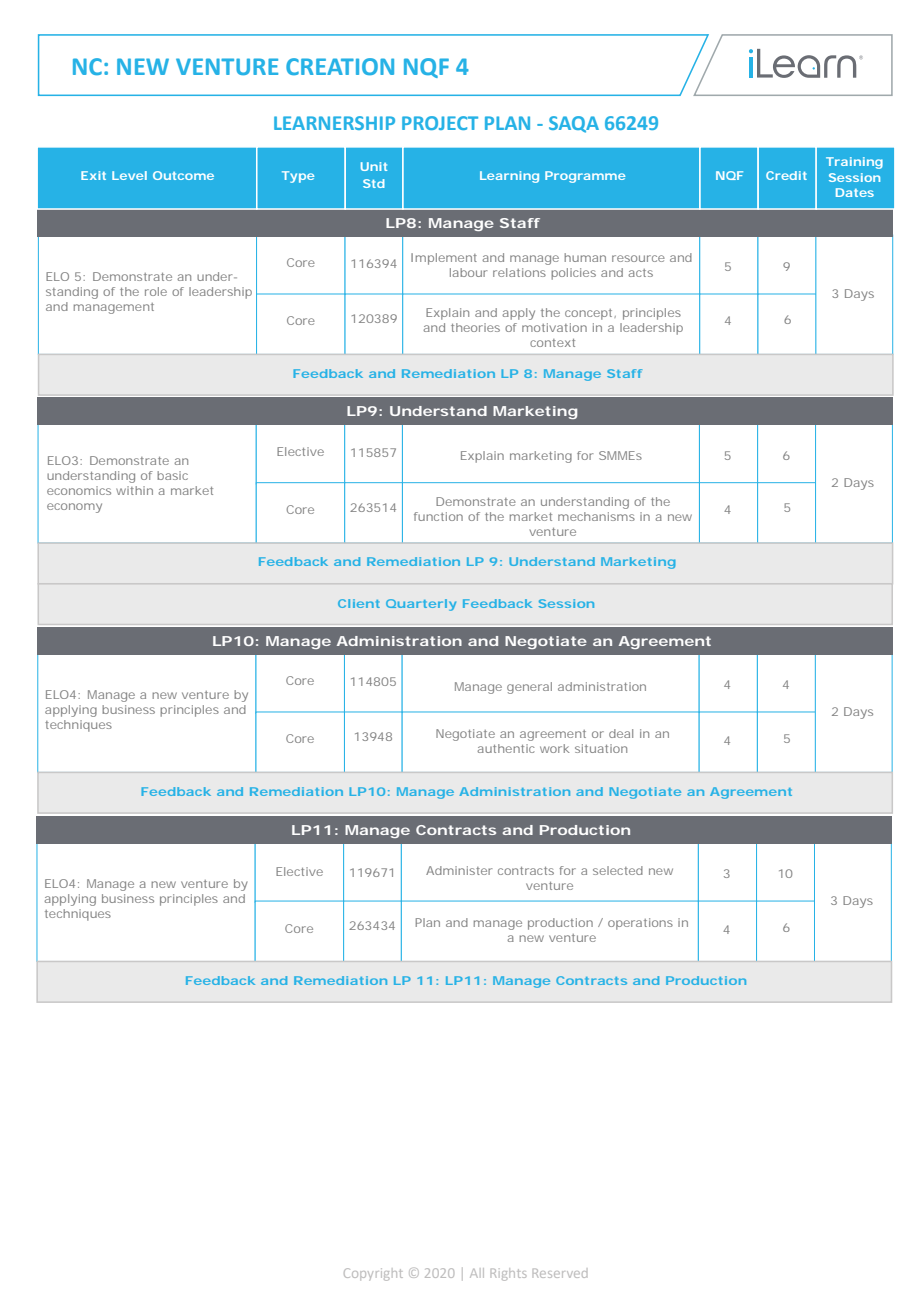 This page has height=1308, width=924. Describe the element at coordinates (618, 870) in the page. I see `selected` at that location.
